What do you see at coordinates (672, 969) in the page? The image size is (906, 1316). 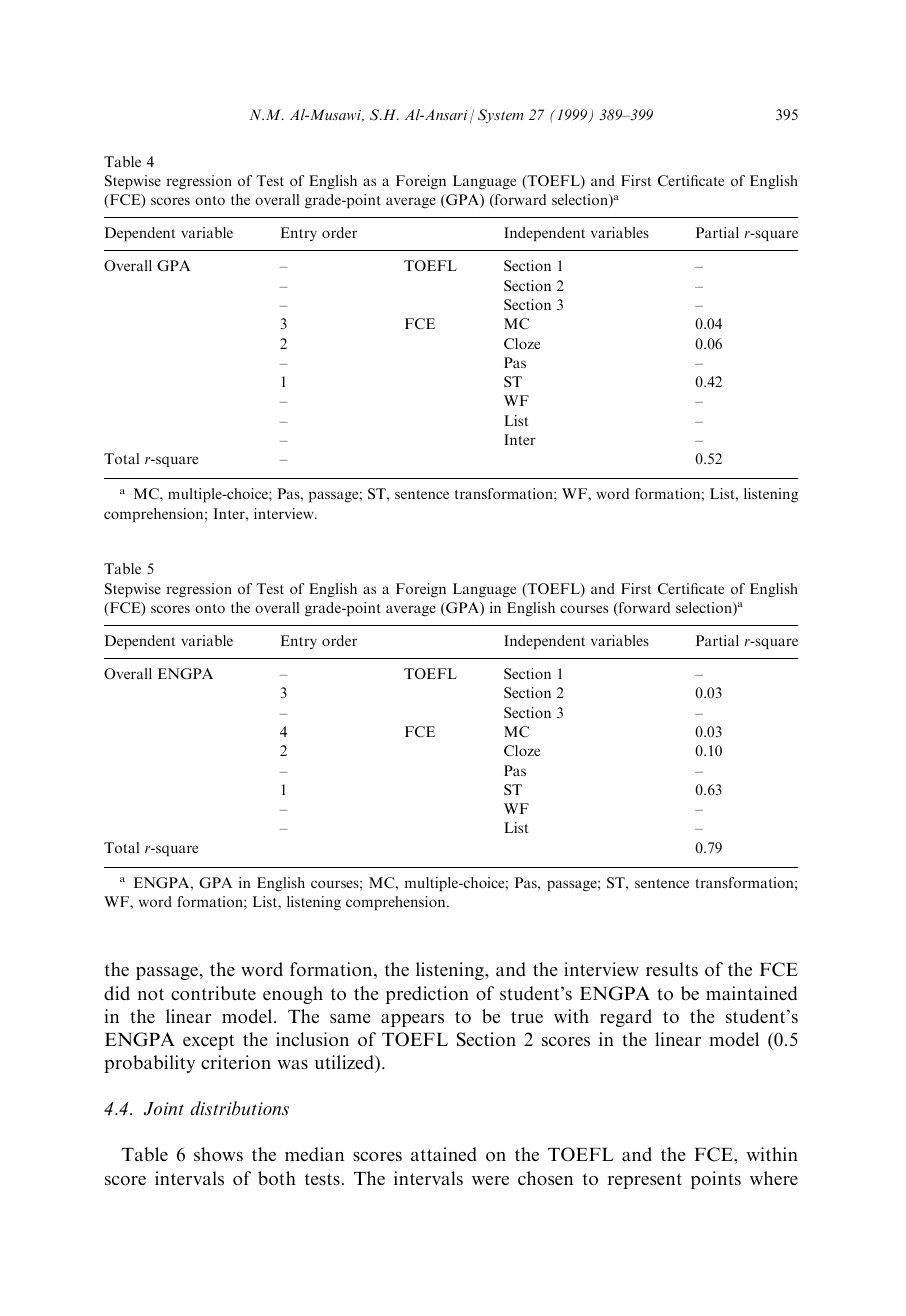 I see `results` at bounding box center [672, 969].
